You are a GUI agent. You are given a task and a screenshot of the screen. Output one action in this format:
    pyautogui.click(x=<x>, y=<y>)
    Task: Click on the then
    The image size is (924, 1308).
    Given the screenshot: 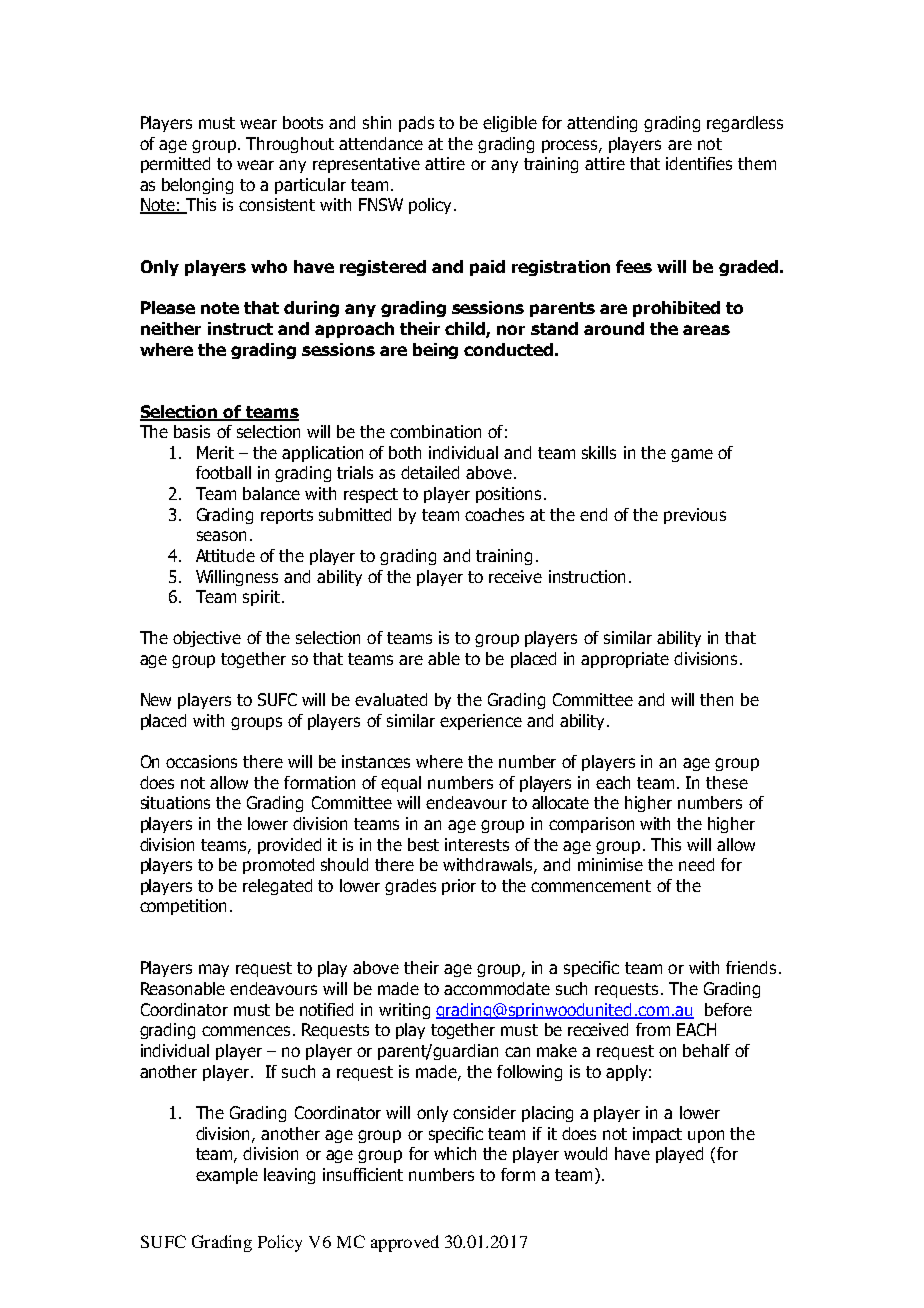 What is the action you would take?
    pyautogui.click(x=716, y=699)
